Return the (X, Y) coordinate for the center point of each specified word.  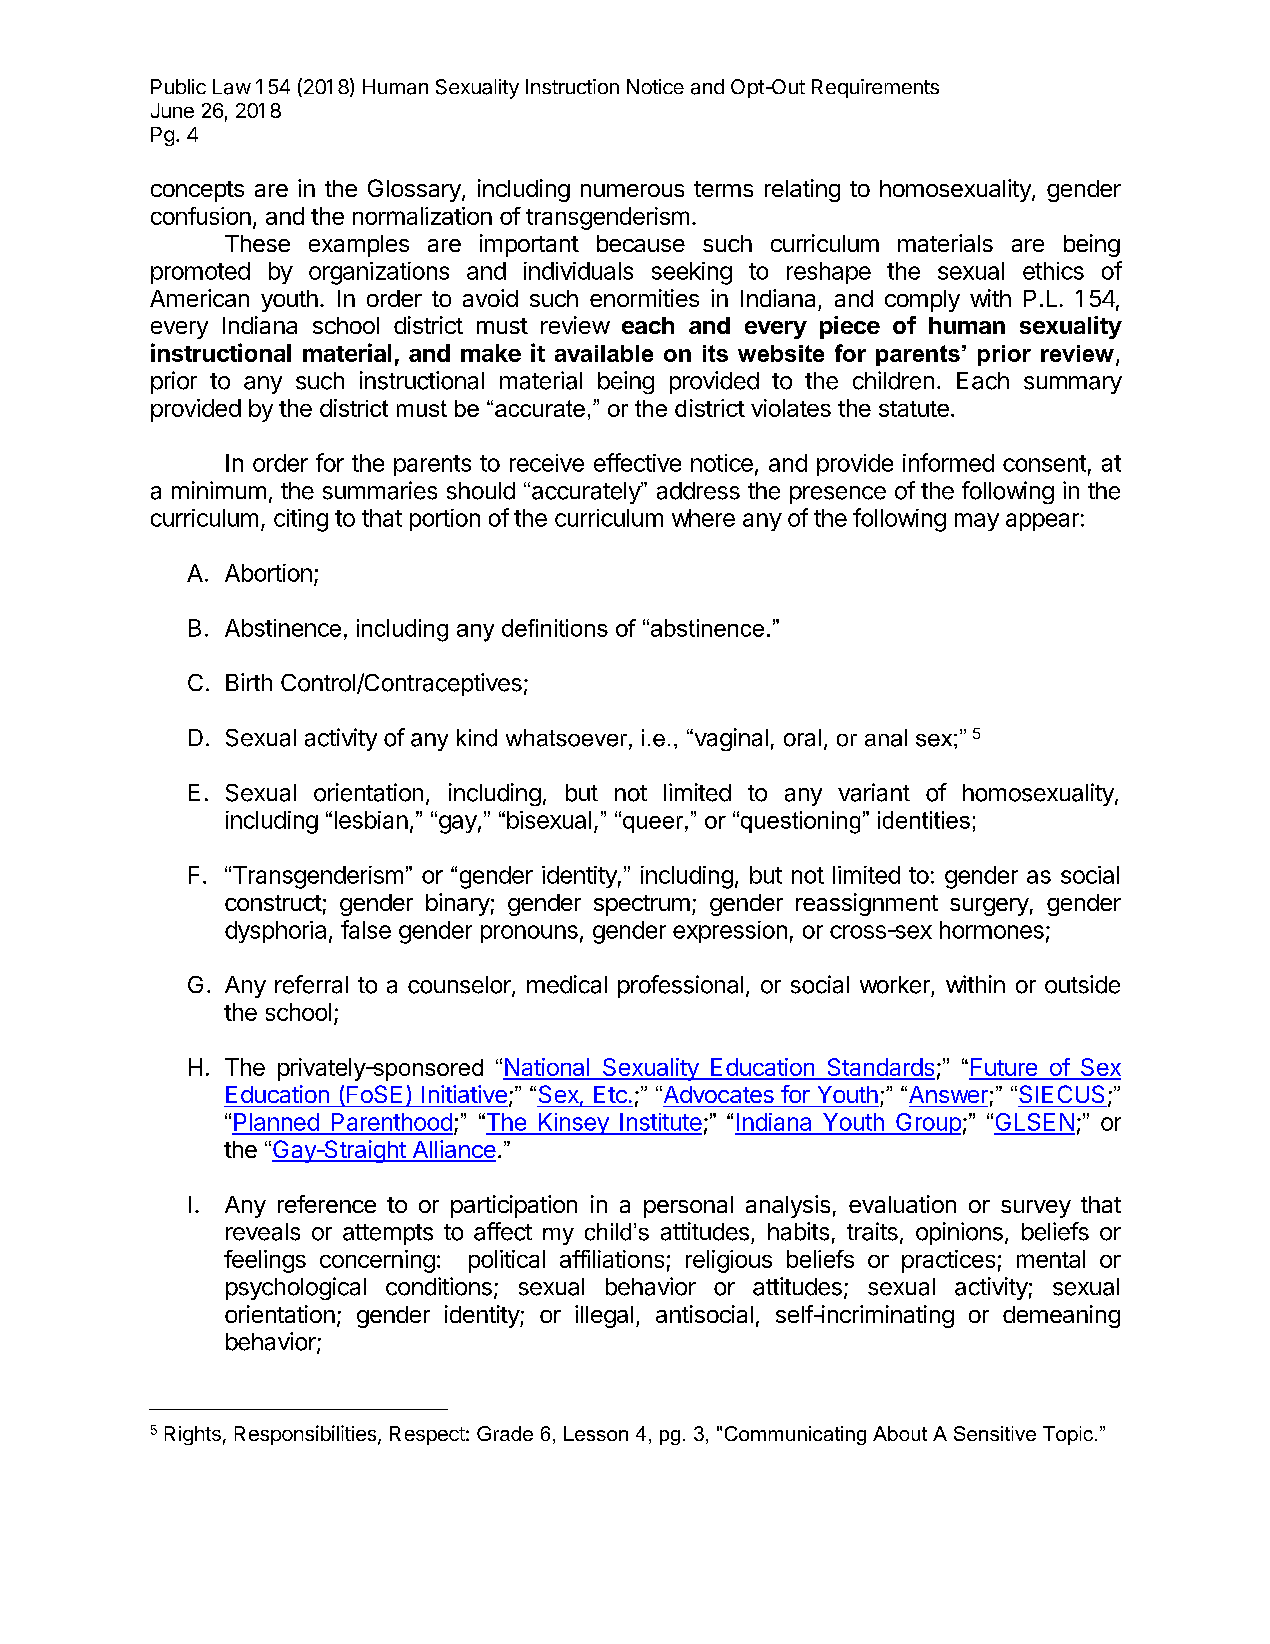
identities (924, 820)
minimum (219, 490)
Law (232, 87)
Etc (610, 1094)
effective (637, 462)
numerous (632, 190)
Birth (249, 682)
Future (1004, 1068)
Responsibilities (307, 1435)
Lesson (596, 1433)
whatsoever (568, 739)
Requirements (875, 88)
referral (311, 984)
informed (948, 462)
